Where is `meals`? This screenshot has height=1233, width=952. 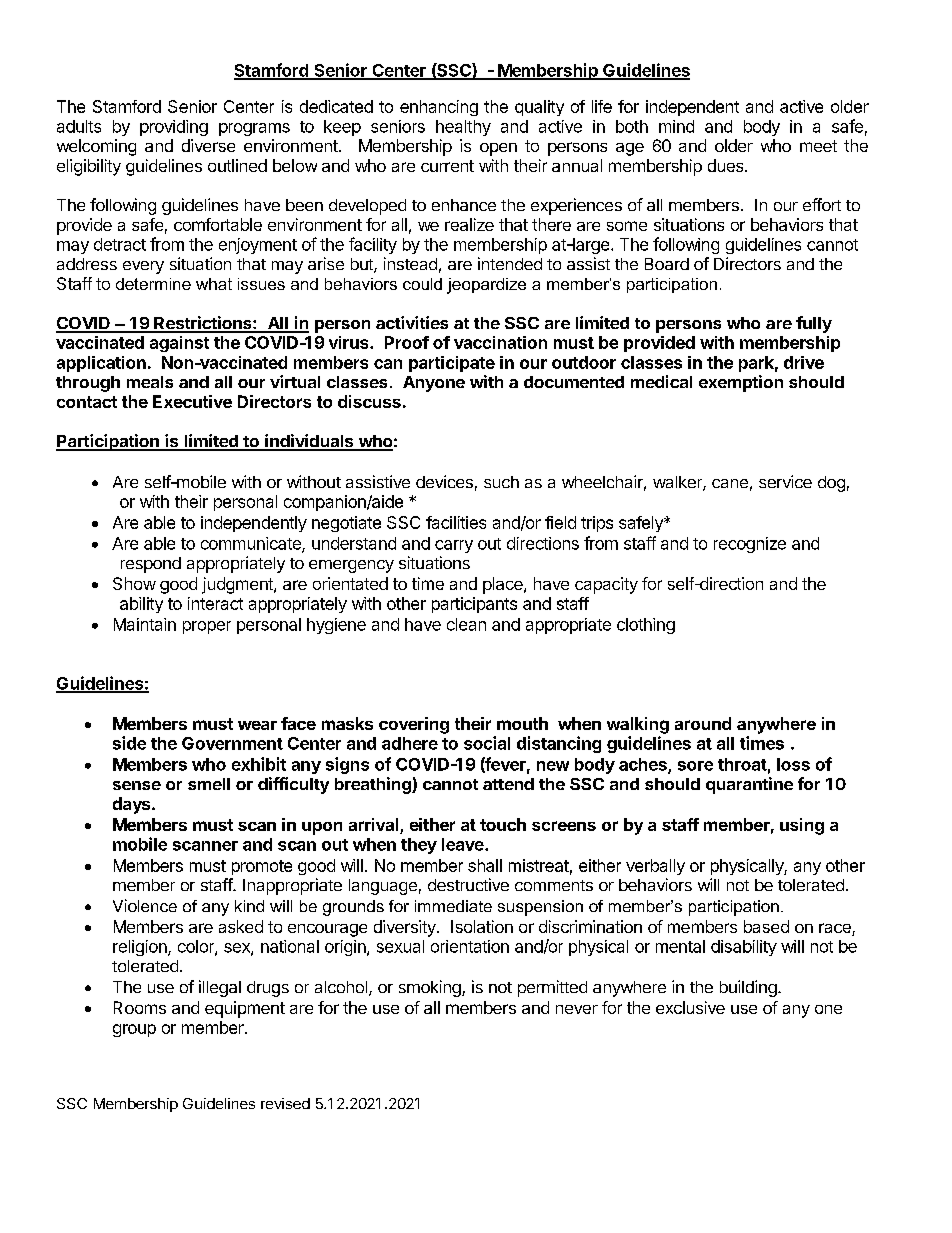 meals is located at coordinates (150, 382).
